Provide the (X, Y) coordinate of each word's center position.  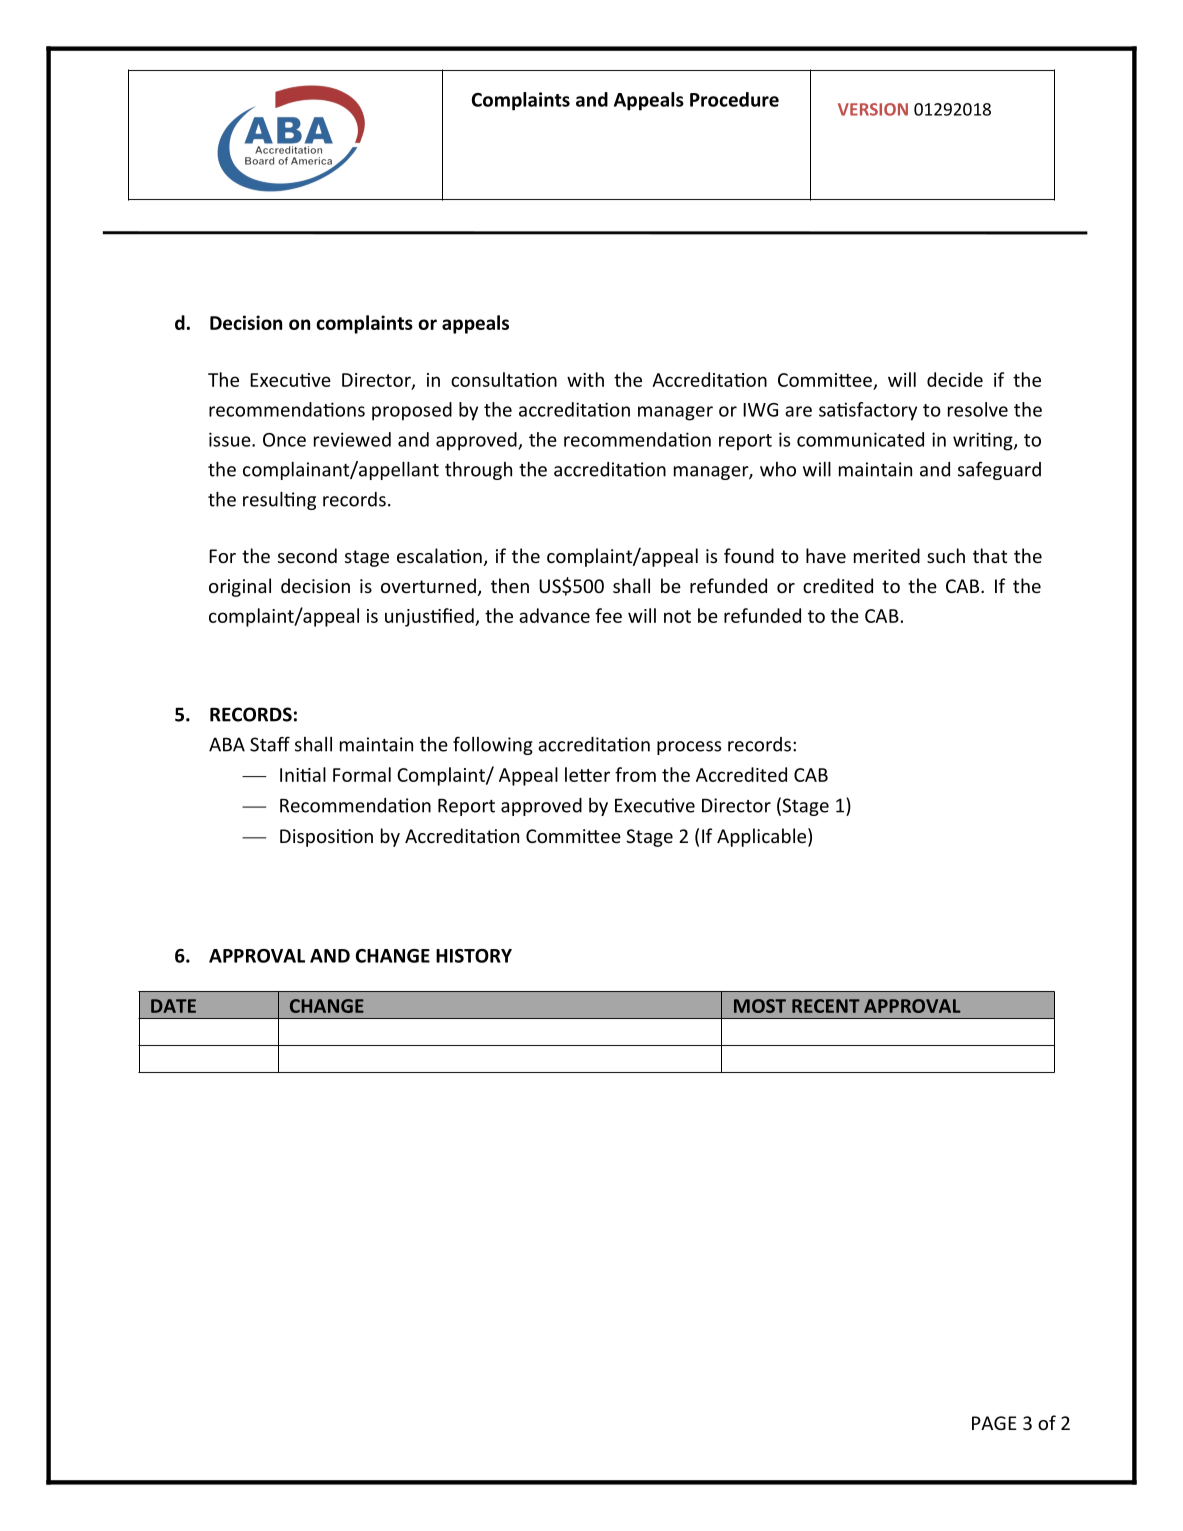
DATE (173, 1006)
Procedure (734, 99)
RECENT (826, 1006)
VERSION (873, 109)
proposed (412, 411)
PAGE (994, 1423)
